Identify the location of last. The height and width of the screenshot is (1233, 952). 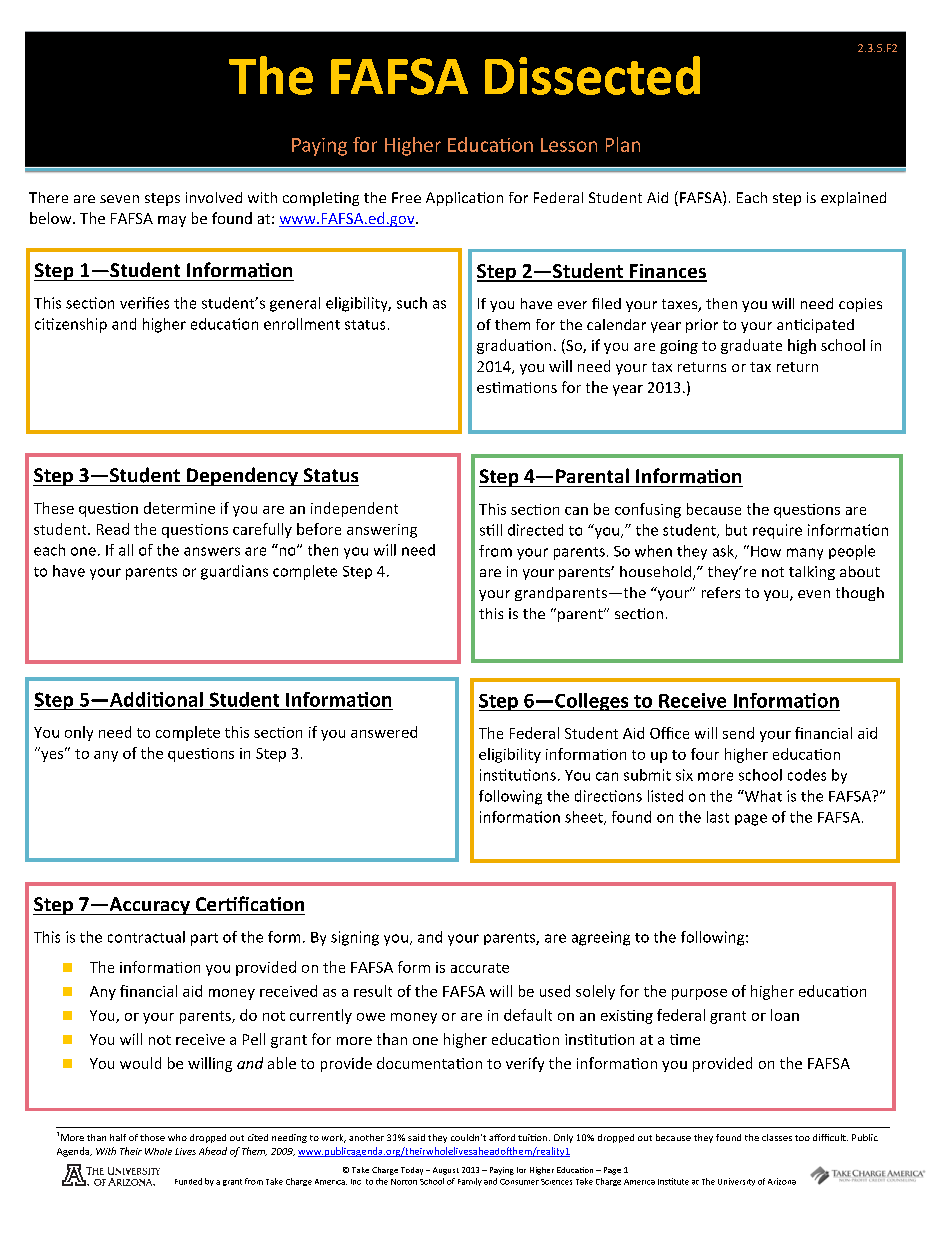
(718, 817).
